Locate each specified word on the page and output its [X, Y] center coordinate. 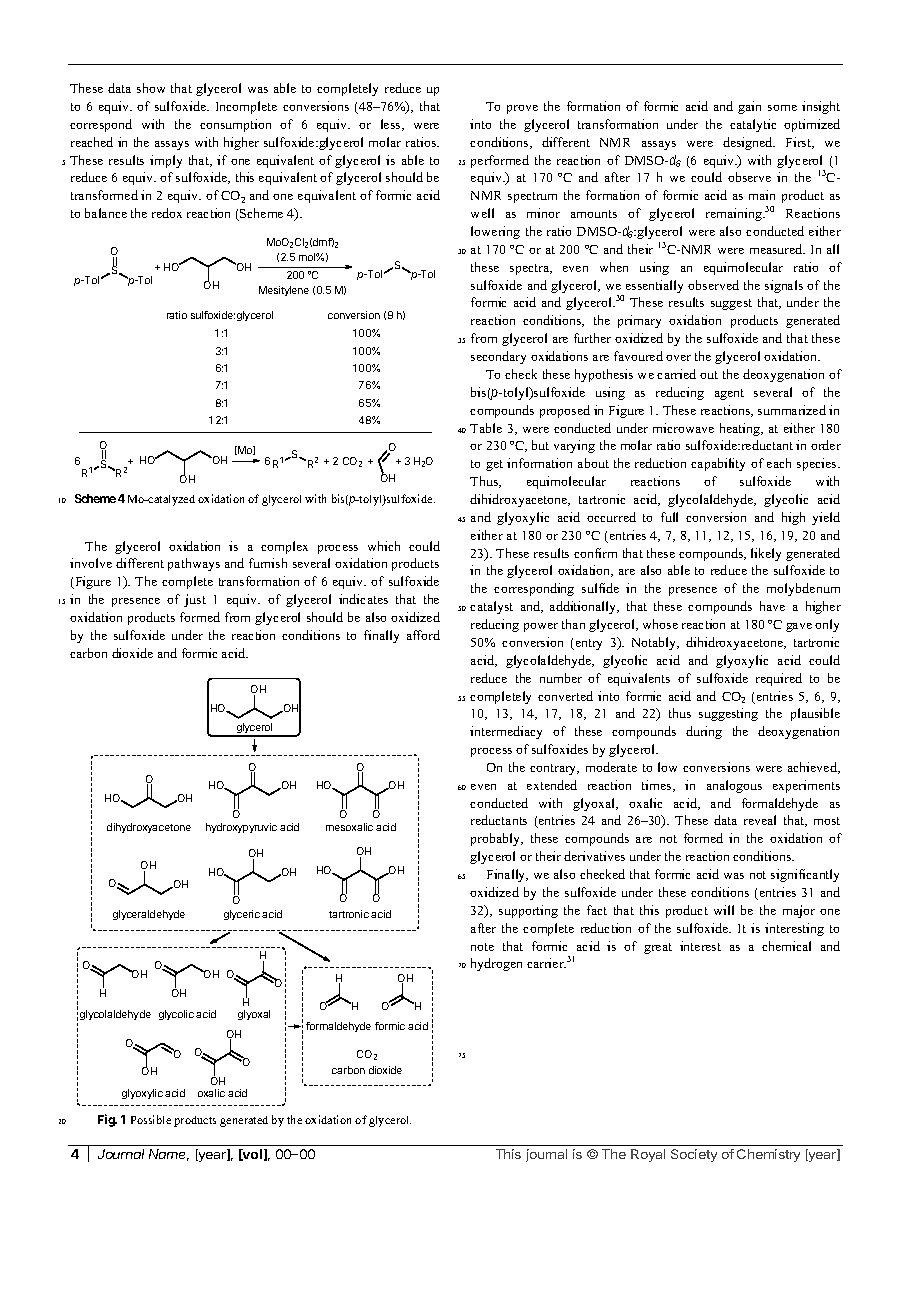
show [151, 88]
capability [718, 464]
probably [497, 839]
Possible [151, 1119]
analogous [734, 786]
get [494, 465]
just [195, 600]
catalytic [753, 125]
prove [522, 109]
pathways [194, 564]
